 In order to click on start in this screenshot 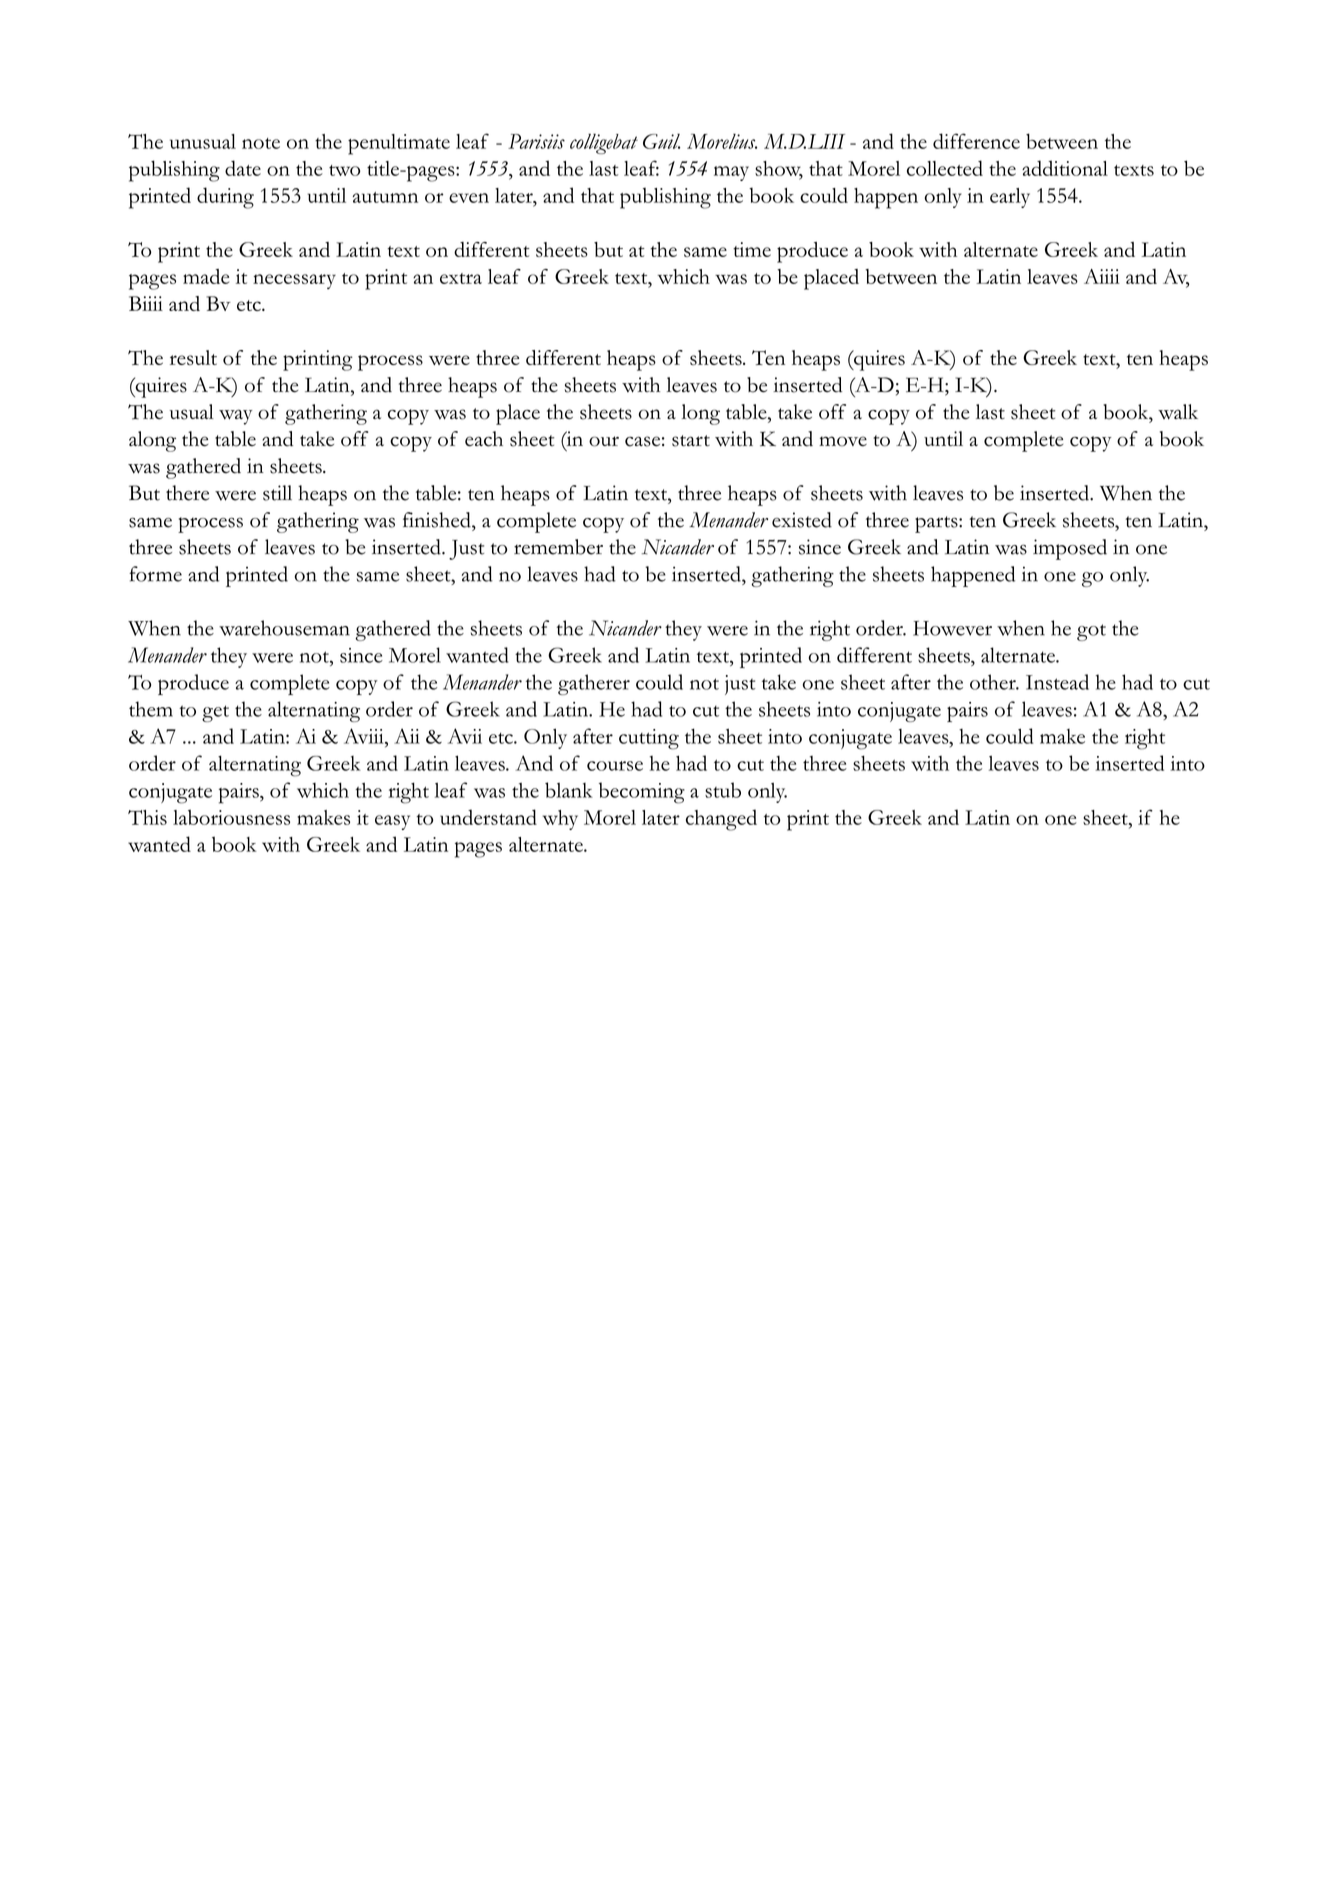, I will do `click(691, 441)`.
